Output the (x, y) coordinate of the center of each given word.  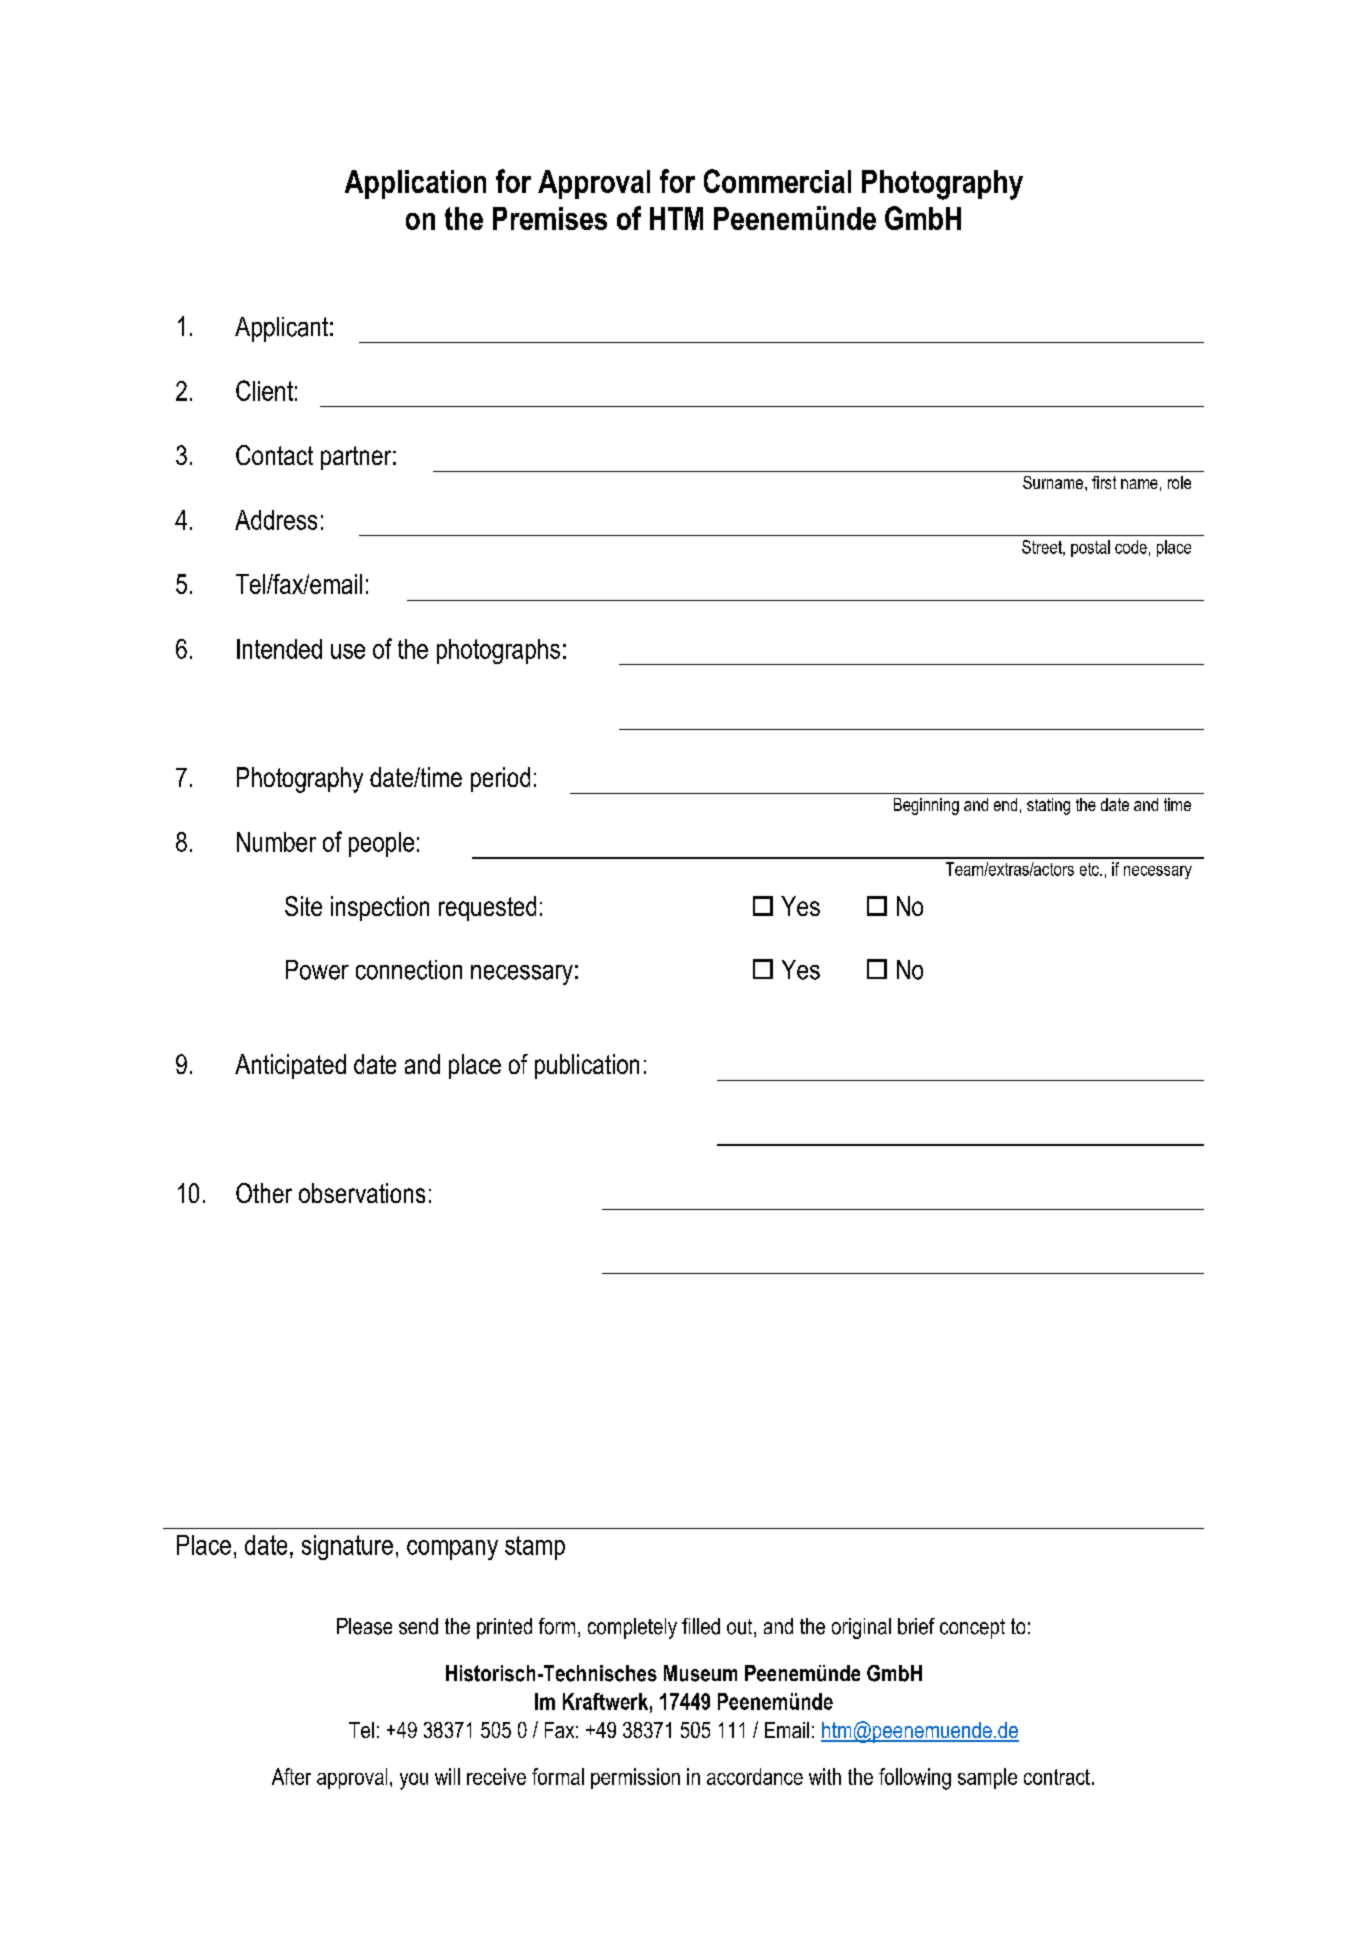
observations (362, 1193)
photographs (498, 651)
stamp (535, 1548)
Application (415, 184)
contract (1057, 1777)
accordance (755, 1776)
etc (1090, 869)
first (1104, 482)
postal (1090, 548)
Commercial (777, 181)
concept (972, 1629)
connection (409, 970)
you (414, 1781)
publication (587, 1066)
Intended (279, 649)
